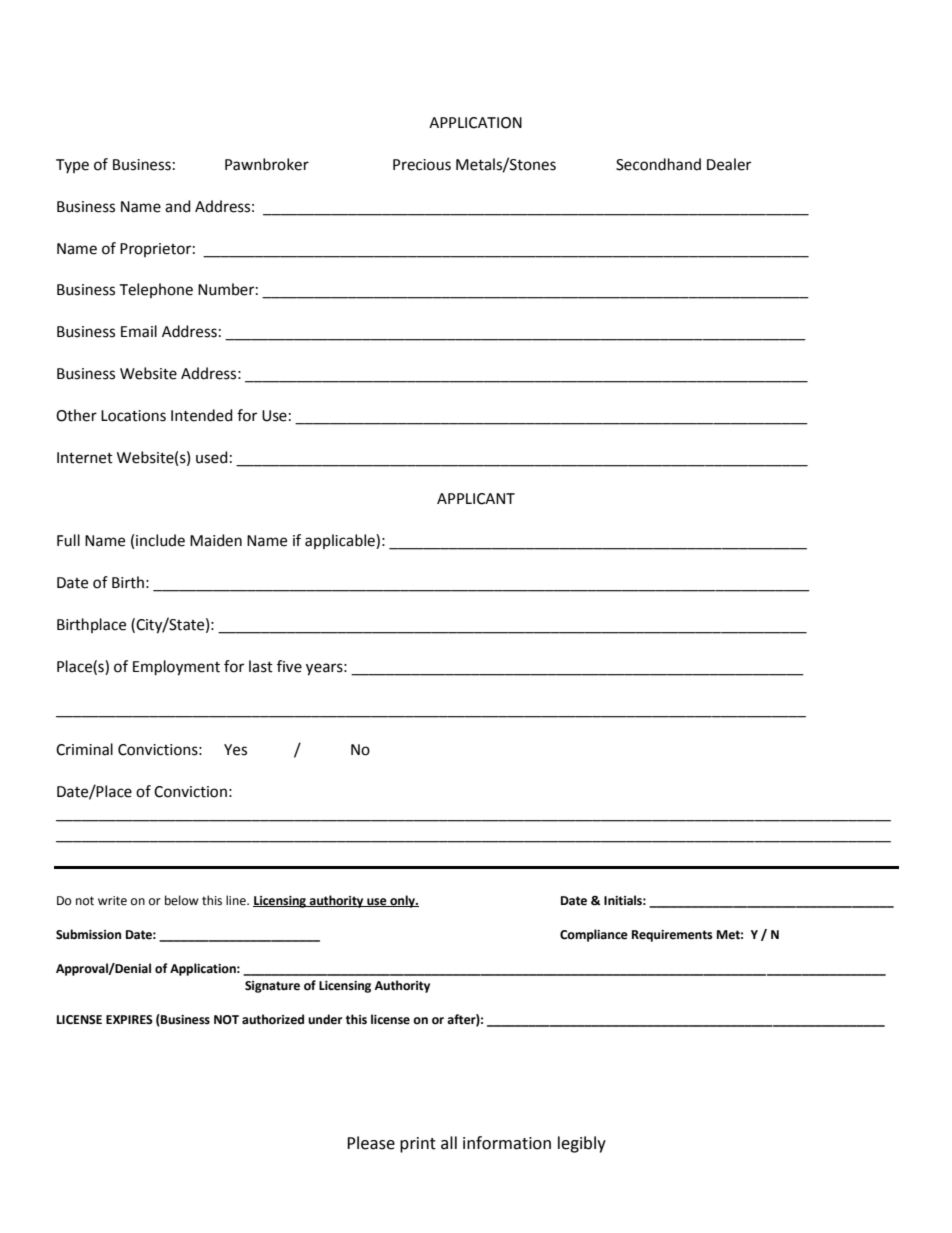  Describe the element at coordinates (341, 541) in the screenshot. I see `applicable` at that location.
